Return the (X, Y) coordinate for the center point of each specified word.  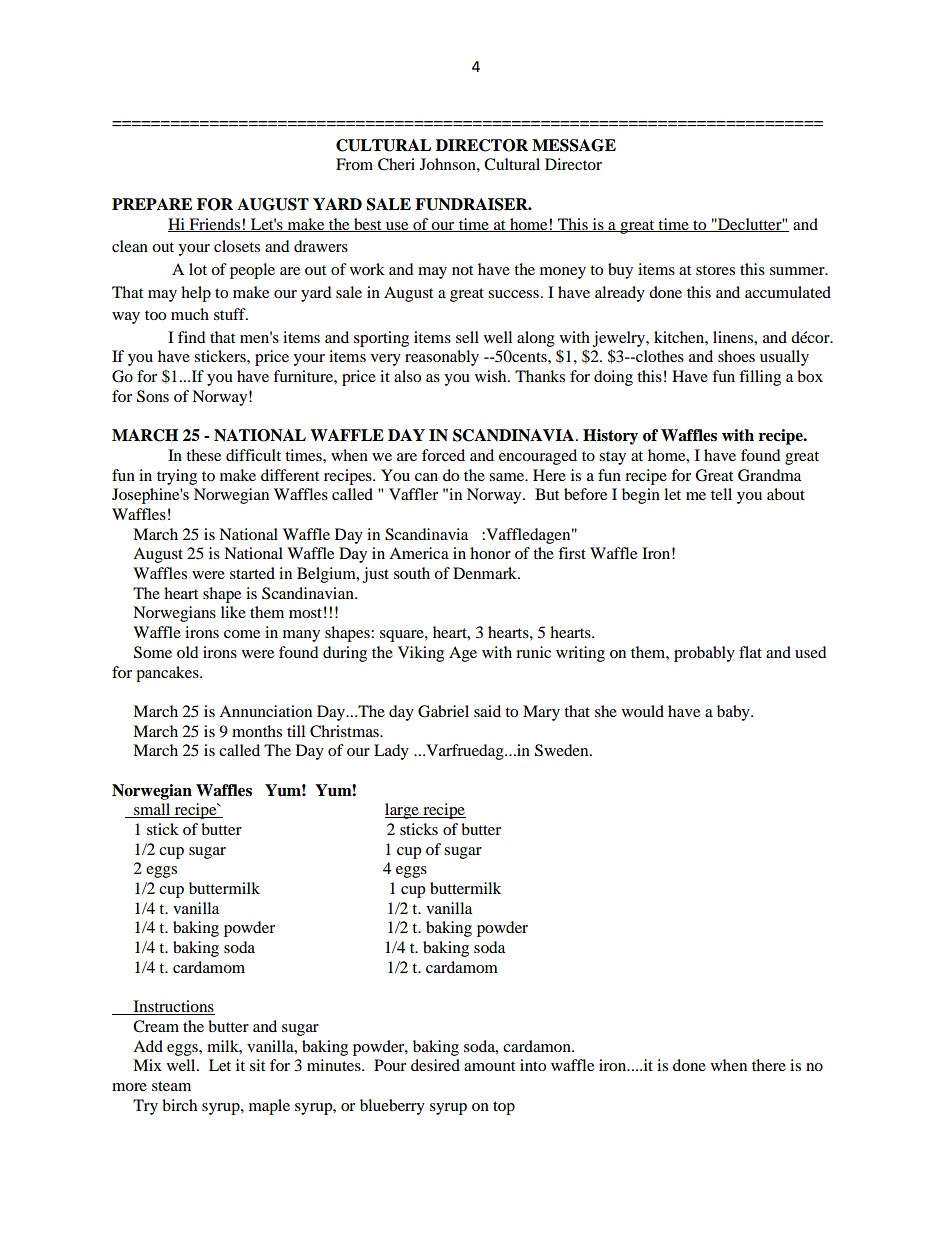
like (233, 612)
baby (734, 713)
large (403, 811)
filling (760, 378)
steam (171, 1086)
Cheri (396, 164)
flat (750, 652)
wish (492, 376)
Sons (153, 396)
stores (715, 270)
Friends (215, 225)
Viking (421, 654)
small (152, 810)
